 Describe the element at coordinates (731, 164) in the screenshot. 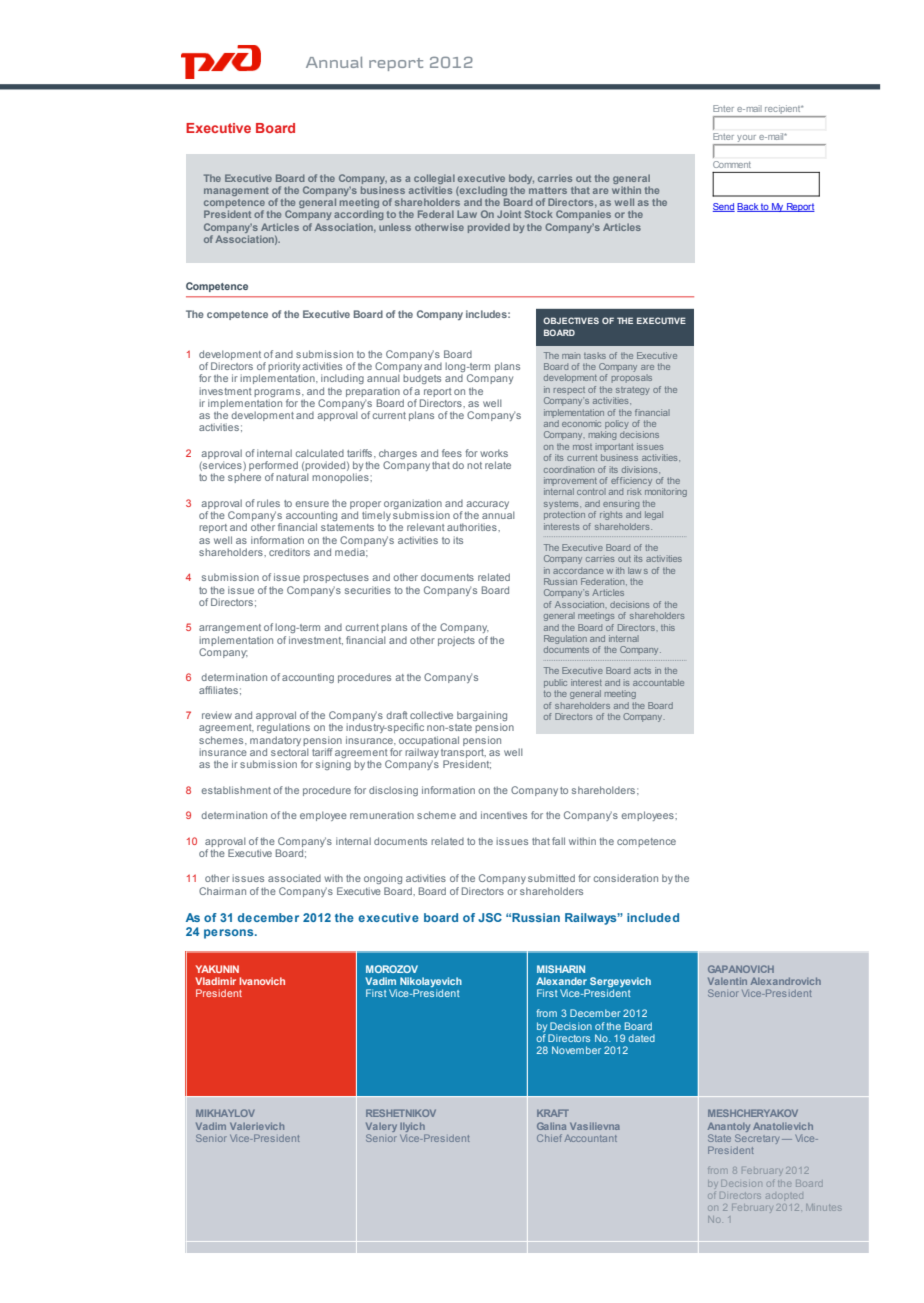

I see `Comment` at that location.
